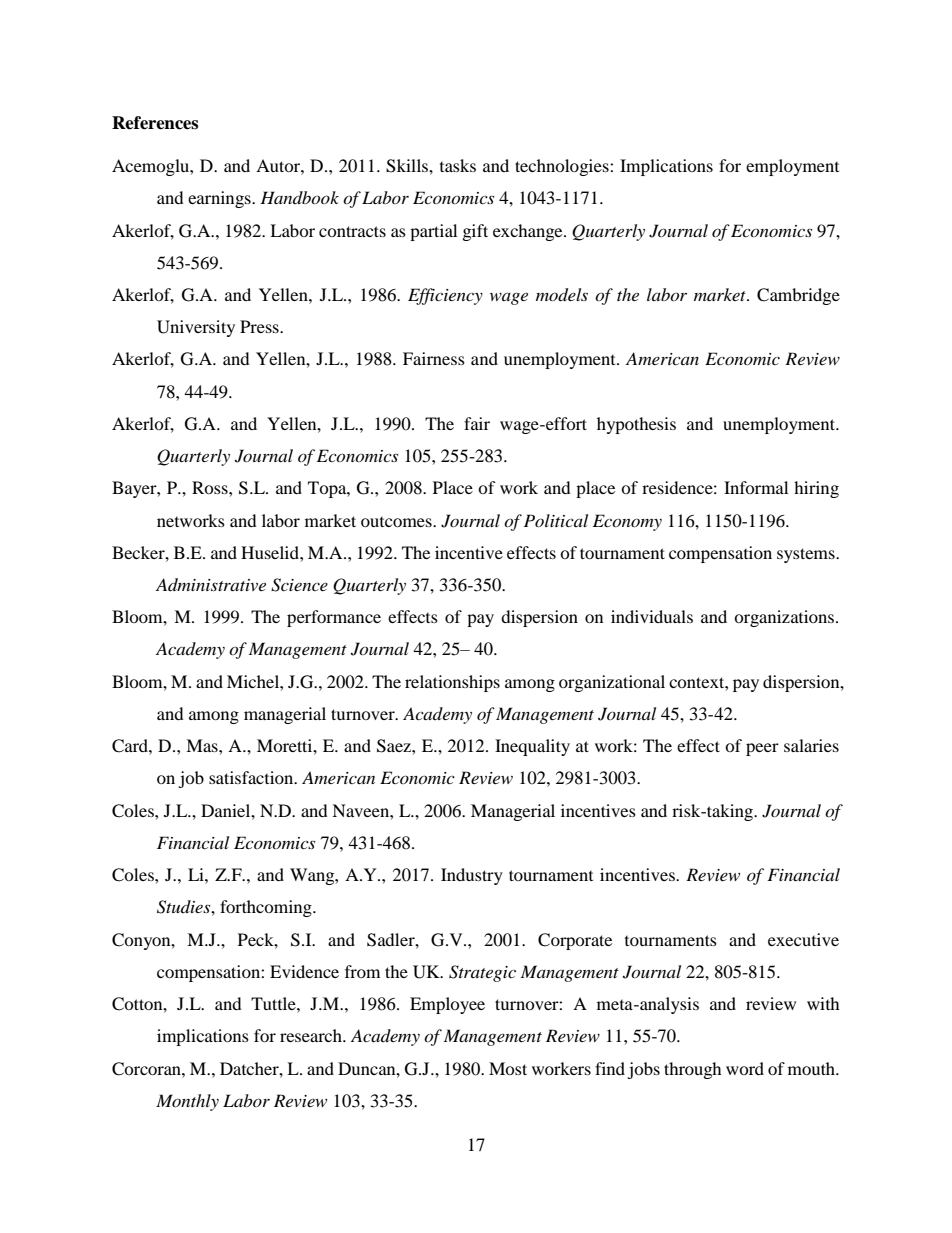  Describe the element at coordinates (220, 199) in the image. I see `earnings` at that location.
